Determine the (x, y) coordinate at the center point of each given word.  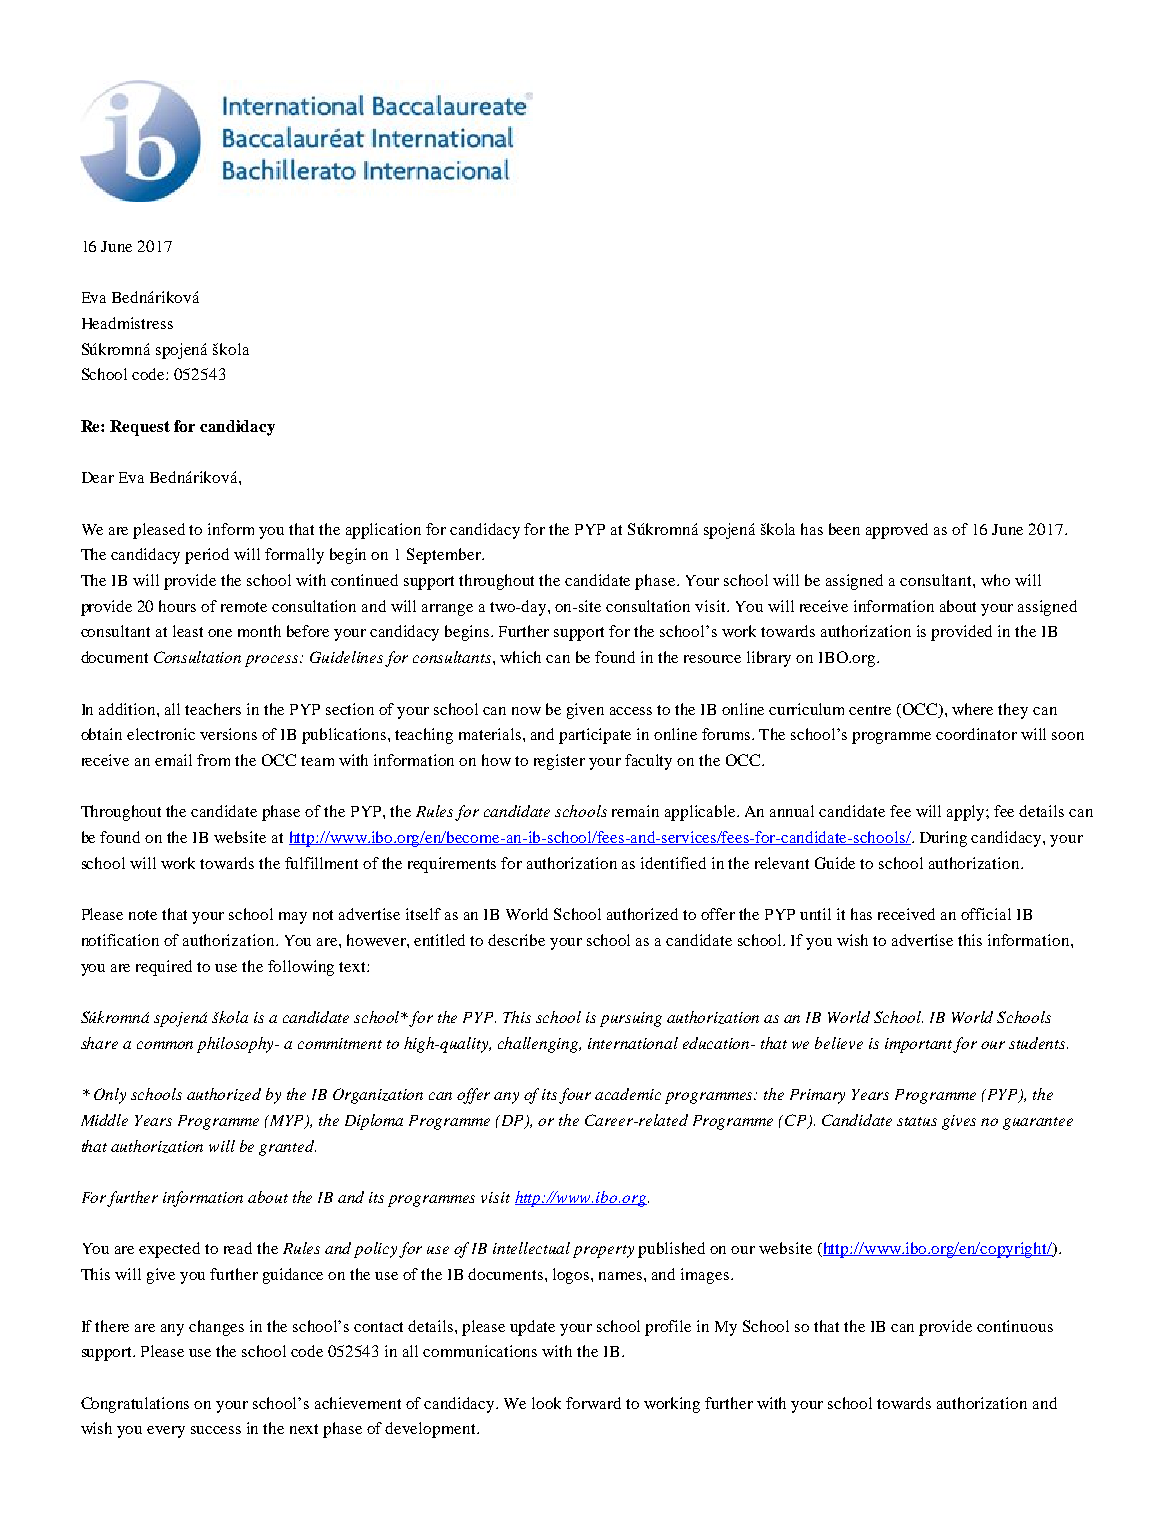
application (383, 531)
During (943, 839)
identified (673, 863)
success (216, 1430)
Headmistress (127, 323)
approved (897, 531)
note (143, 915)
